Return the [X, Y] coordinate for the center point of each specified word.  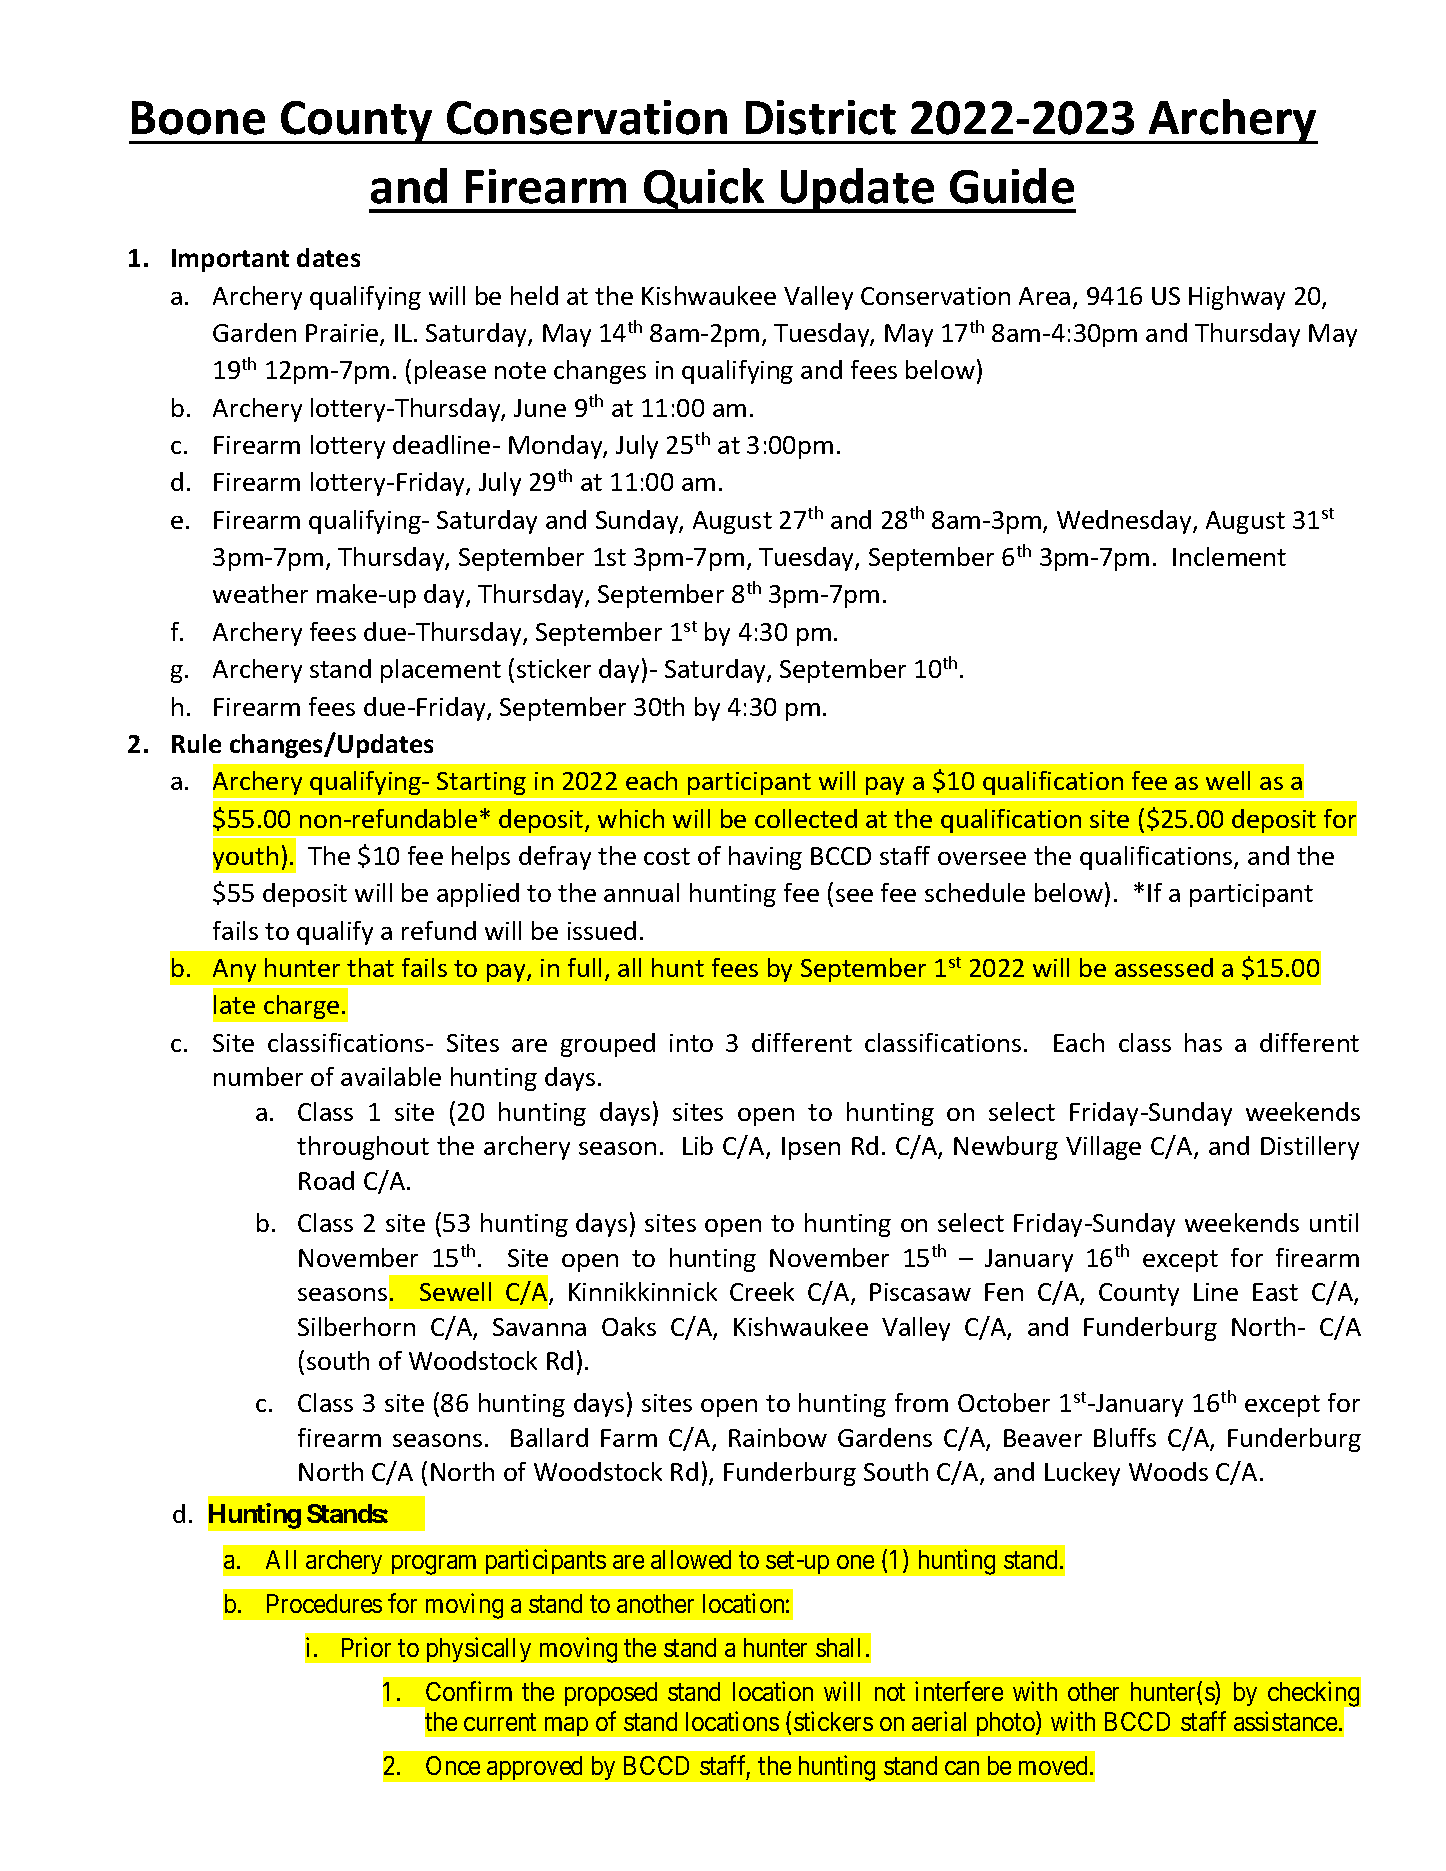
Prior [366, 1647]
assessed [1164, 967]
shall [838, 1647]
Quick [704, 190]
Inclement [1229, 556]
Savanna [539, 1327]
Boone [198, 118]
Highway [1237, 298]
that [370, 967]
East [1275, 1292]
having [765, 858]
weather [260, 593]
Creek [762, 1291]
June [540, 408]
